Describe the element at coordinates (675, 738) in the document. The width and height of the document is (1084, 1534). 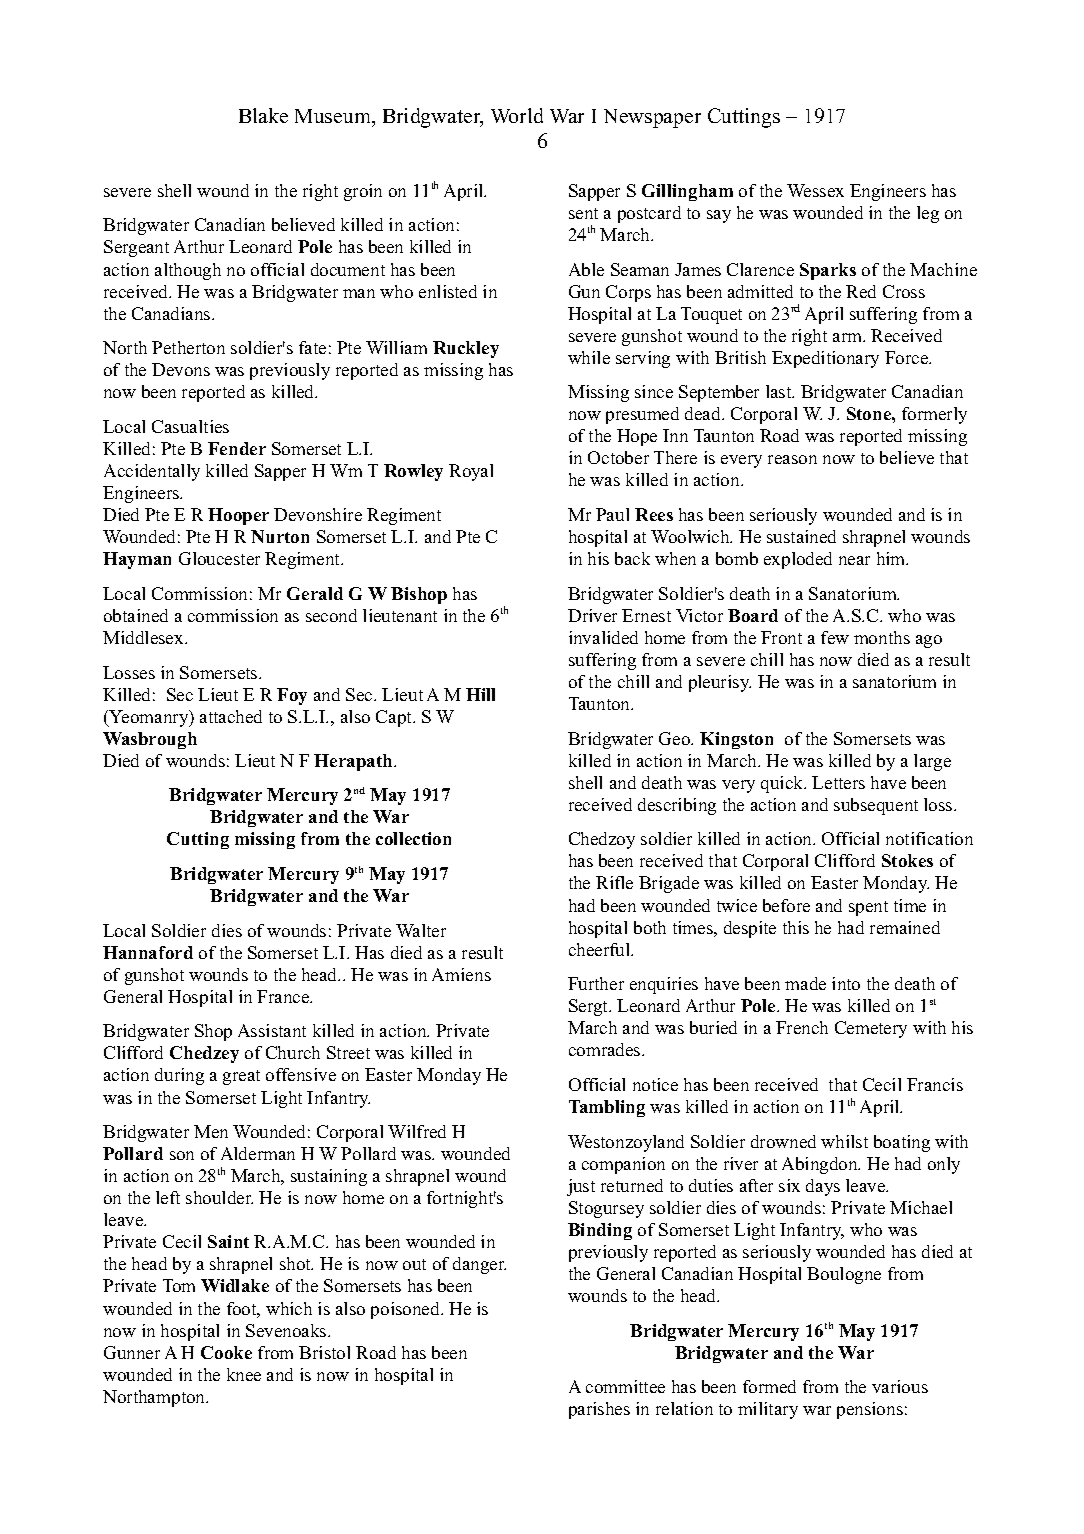
I see `Geo` at that location.
